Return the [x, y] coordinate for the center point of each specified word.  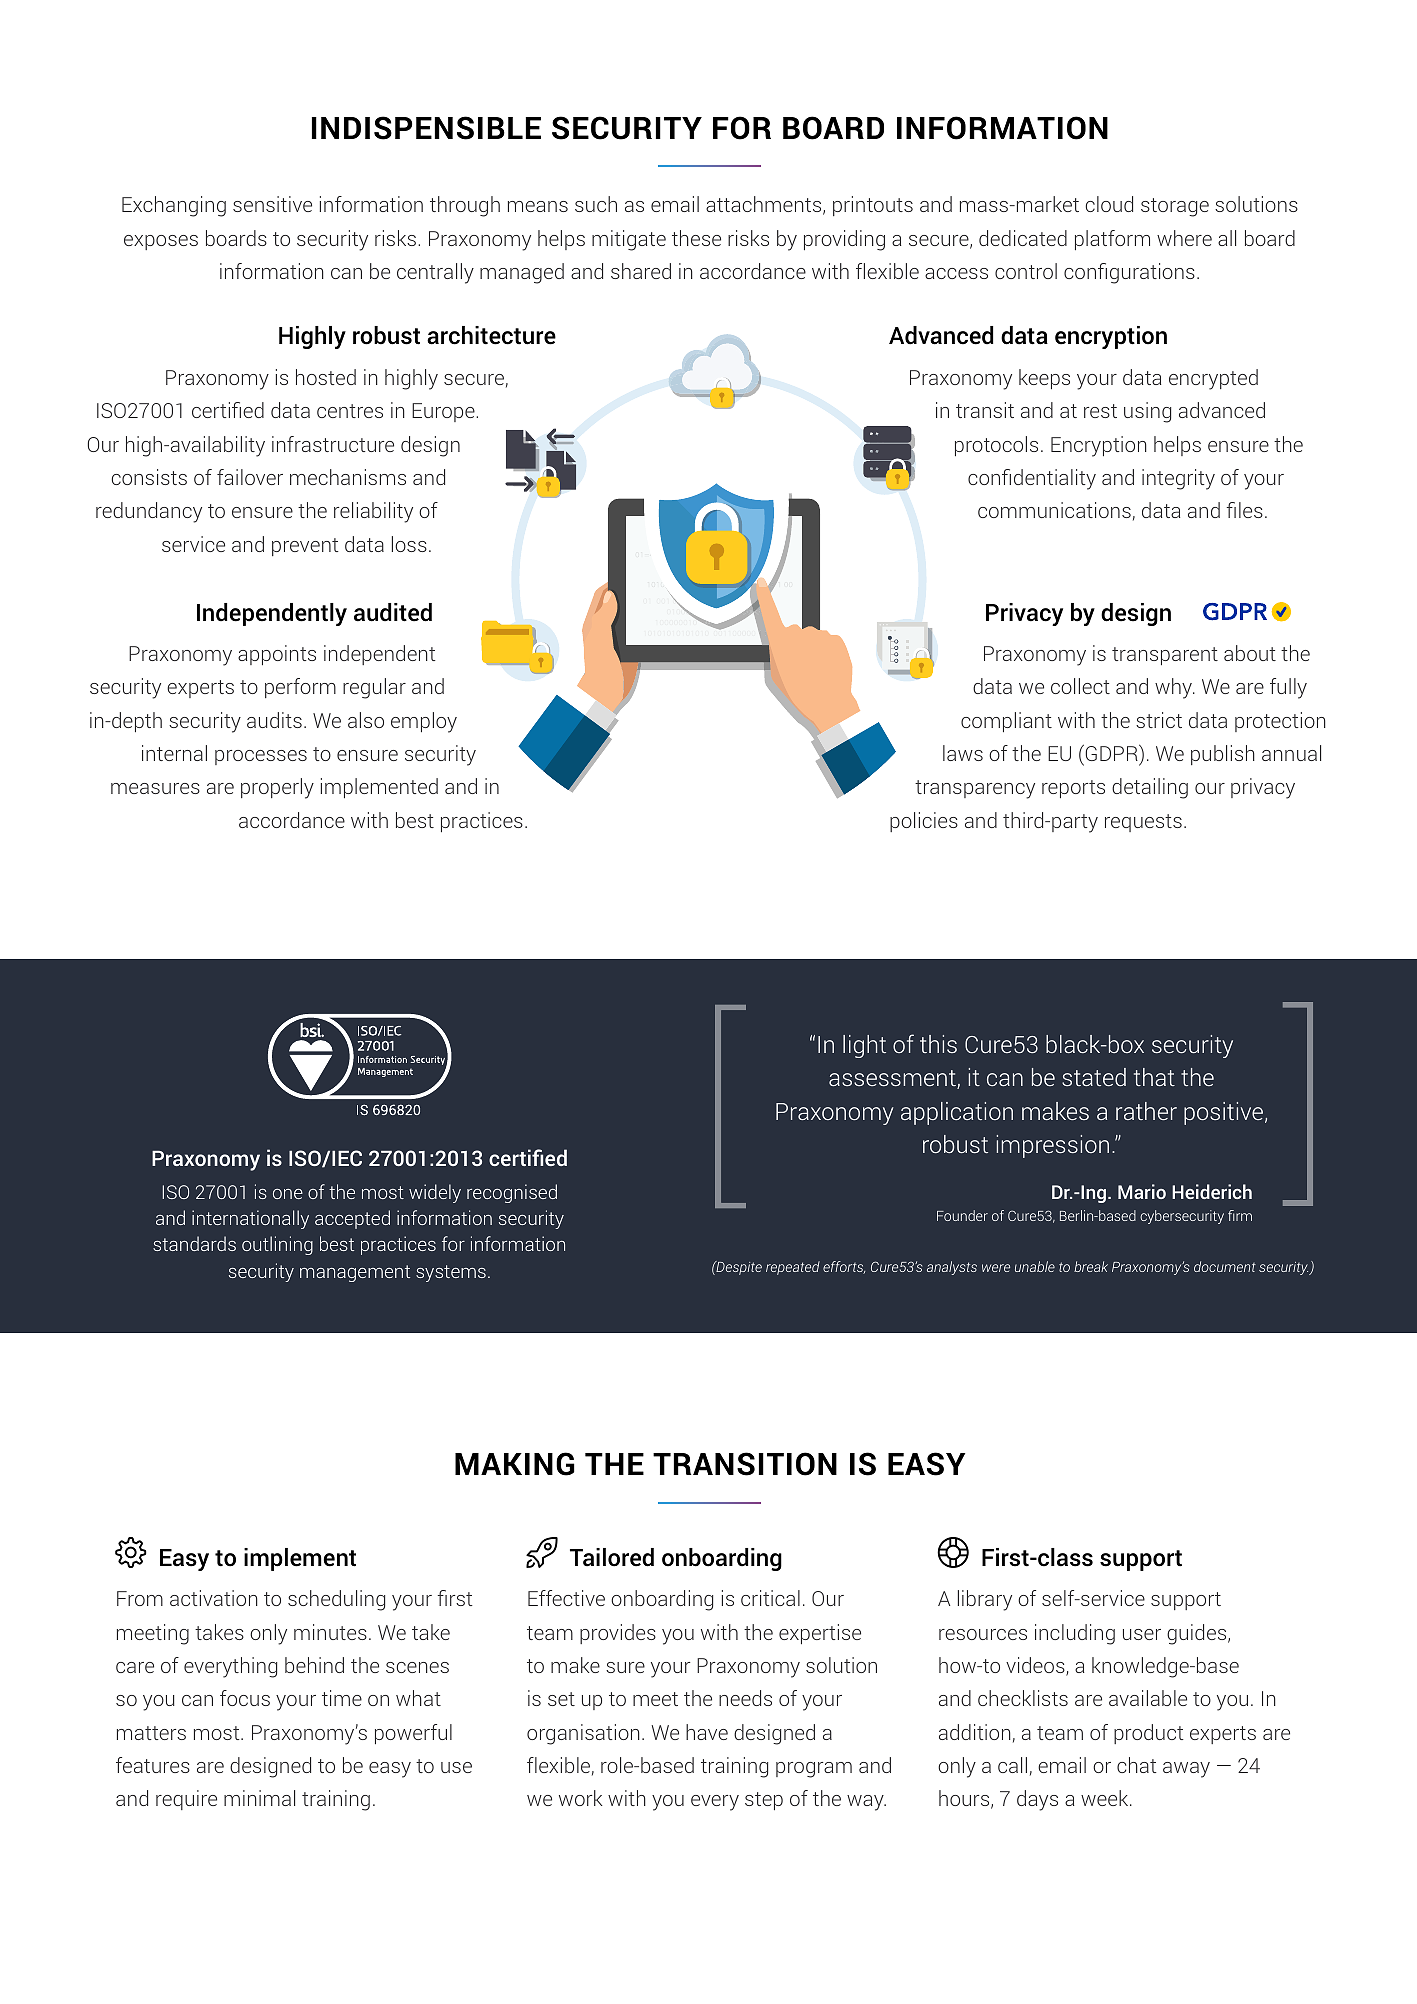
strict [1159, 720]
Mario [1142, 1191]
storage [1175, 207]
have [707, 1732]
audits [274, 720]
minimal [259, 1798]
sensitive [272, 204]
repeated [793, 1268]
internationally [250, 1219]
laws [963, 753]
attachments [765, 205]
